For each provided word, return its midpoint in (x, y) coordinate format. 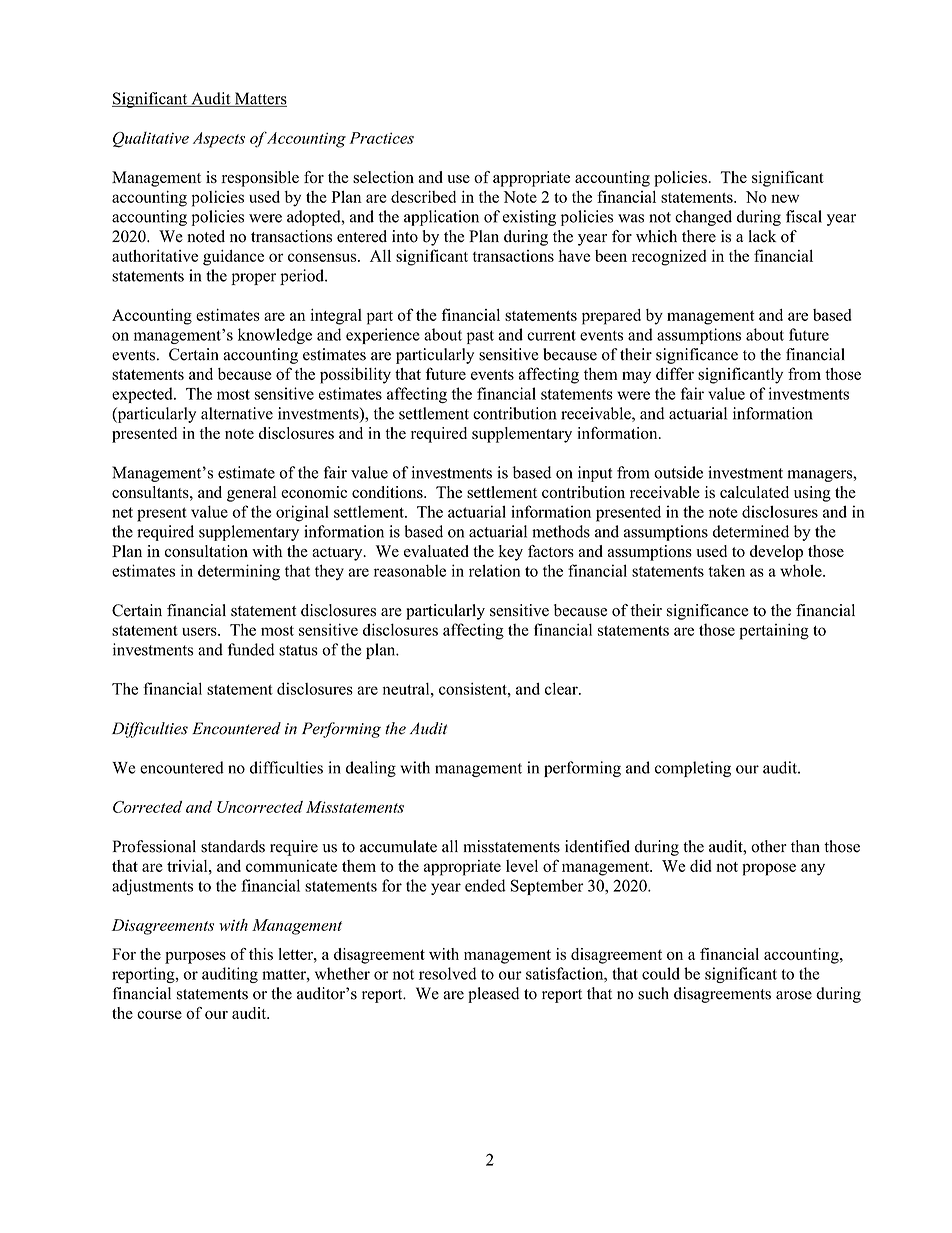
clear (562, 688)
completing (693, 769)
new (785, 198)
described (423, 197)
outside (678, 472)
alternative (237, 413)
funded (251, 649)
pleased (493, 995)
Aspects (219, 140)
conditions (388, 492)
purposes (195, 958)
